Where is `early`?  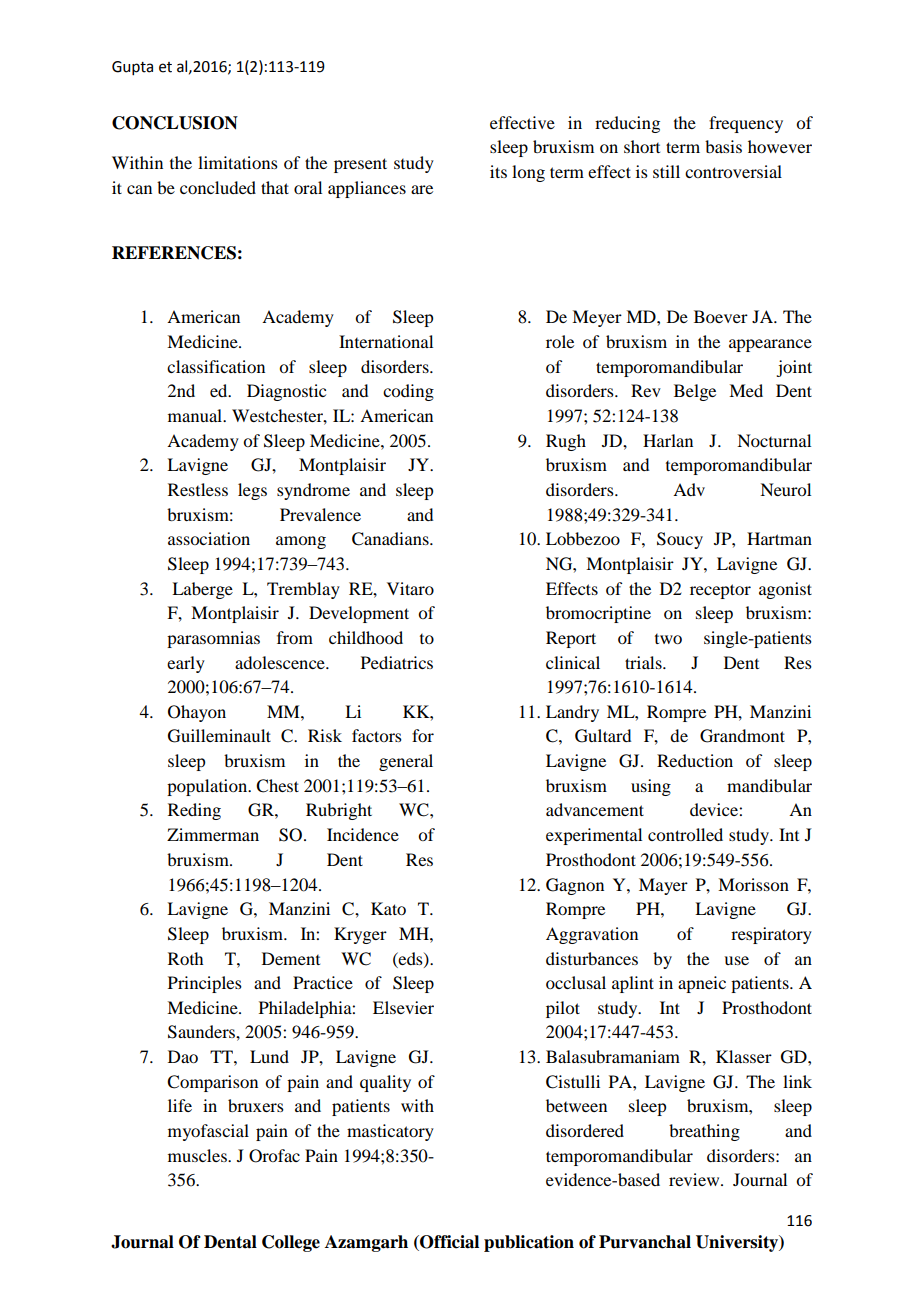 early is located at coordinates (186, 664).
